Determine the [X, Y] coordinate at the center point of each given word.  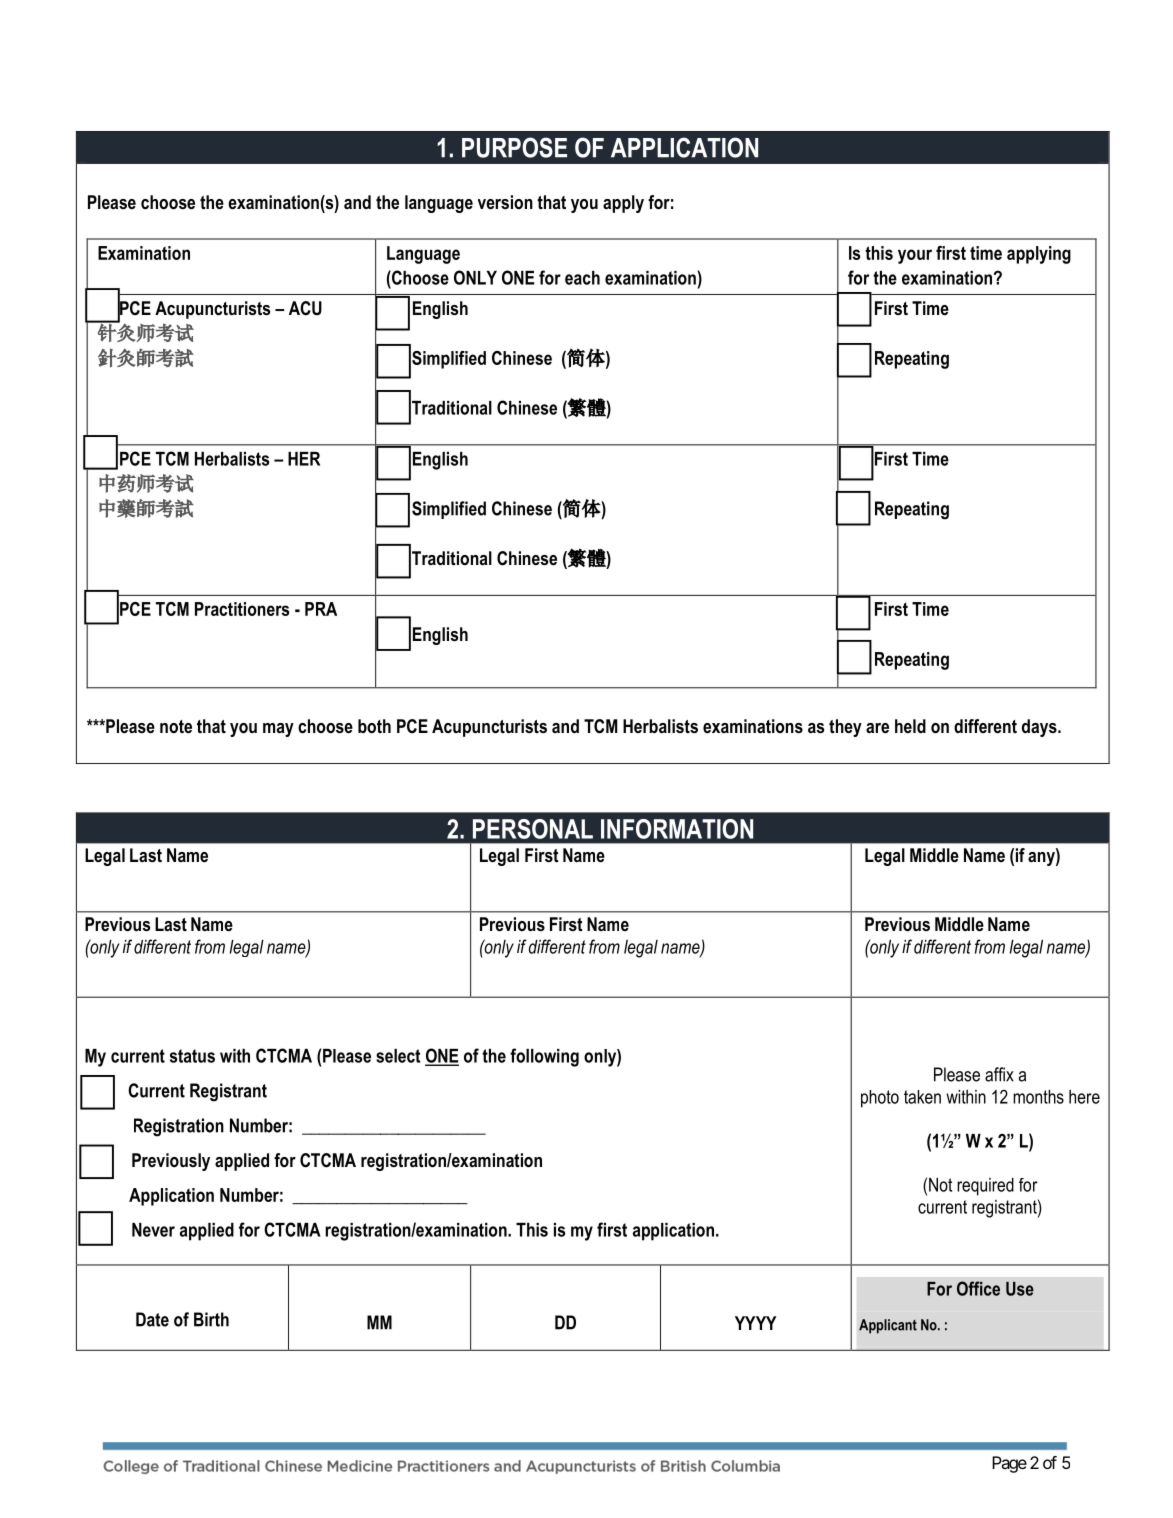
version [505, 202]
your [915, 256]
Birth [211, 1319]
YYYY [755, 1323]
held [910, 726]
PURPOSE [514, 147]
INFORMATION [677, 829]
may [278, 730]
